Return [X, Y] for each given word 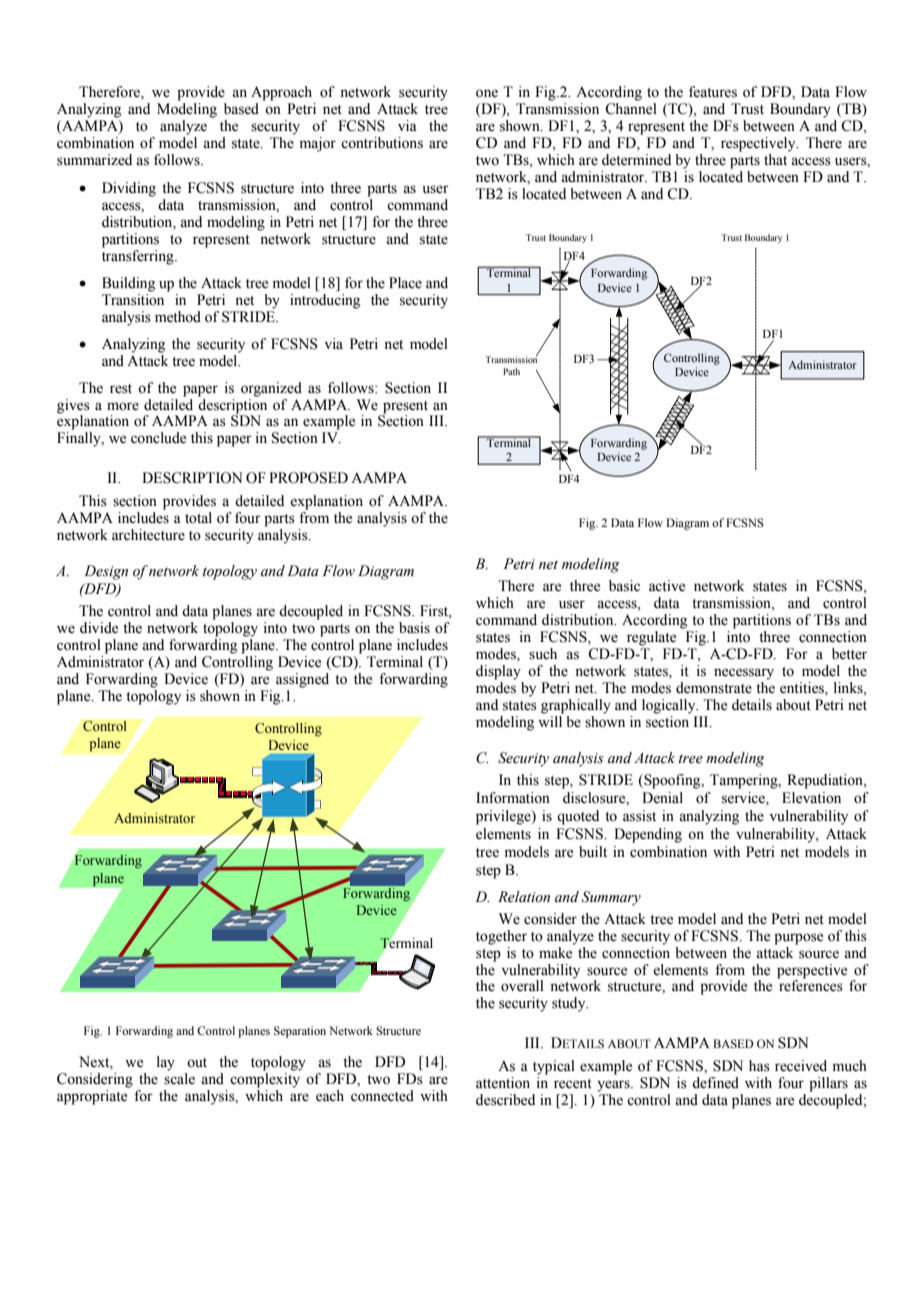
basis [414, 628]
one [487, 93]
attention [503, 1083]
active [667, 586]
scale [179, 1079]
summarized [94, 160]
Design [106, 572]
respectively [759, 144]
